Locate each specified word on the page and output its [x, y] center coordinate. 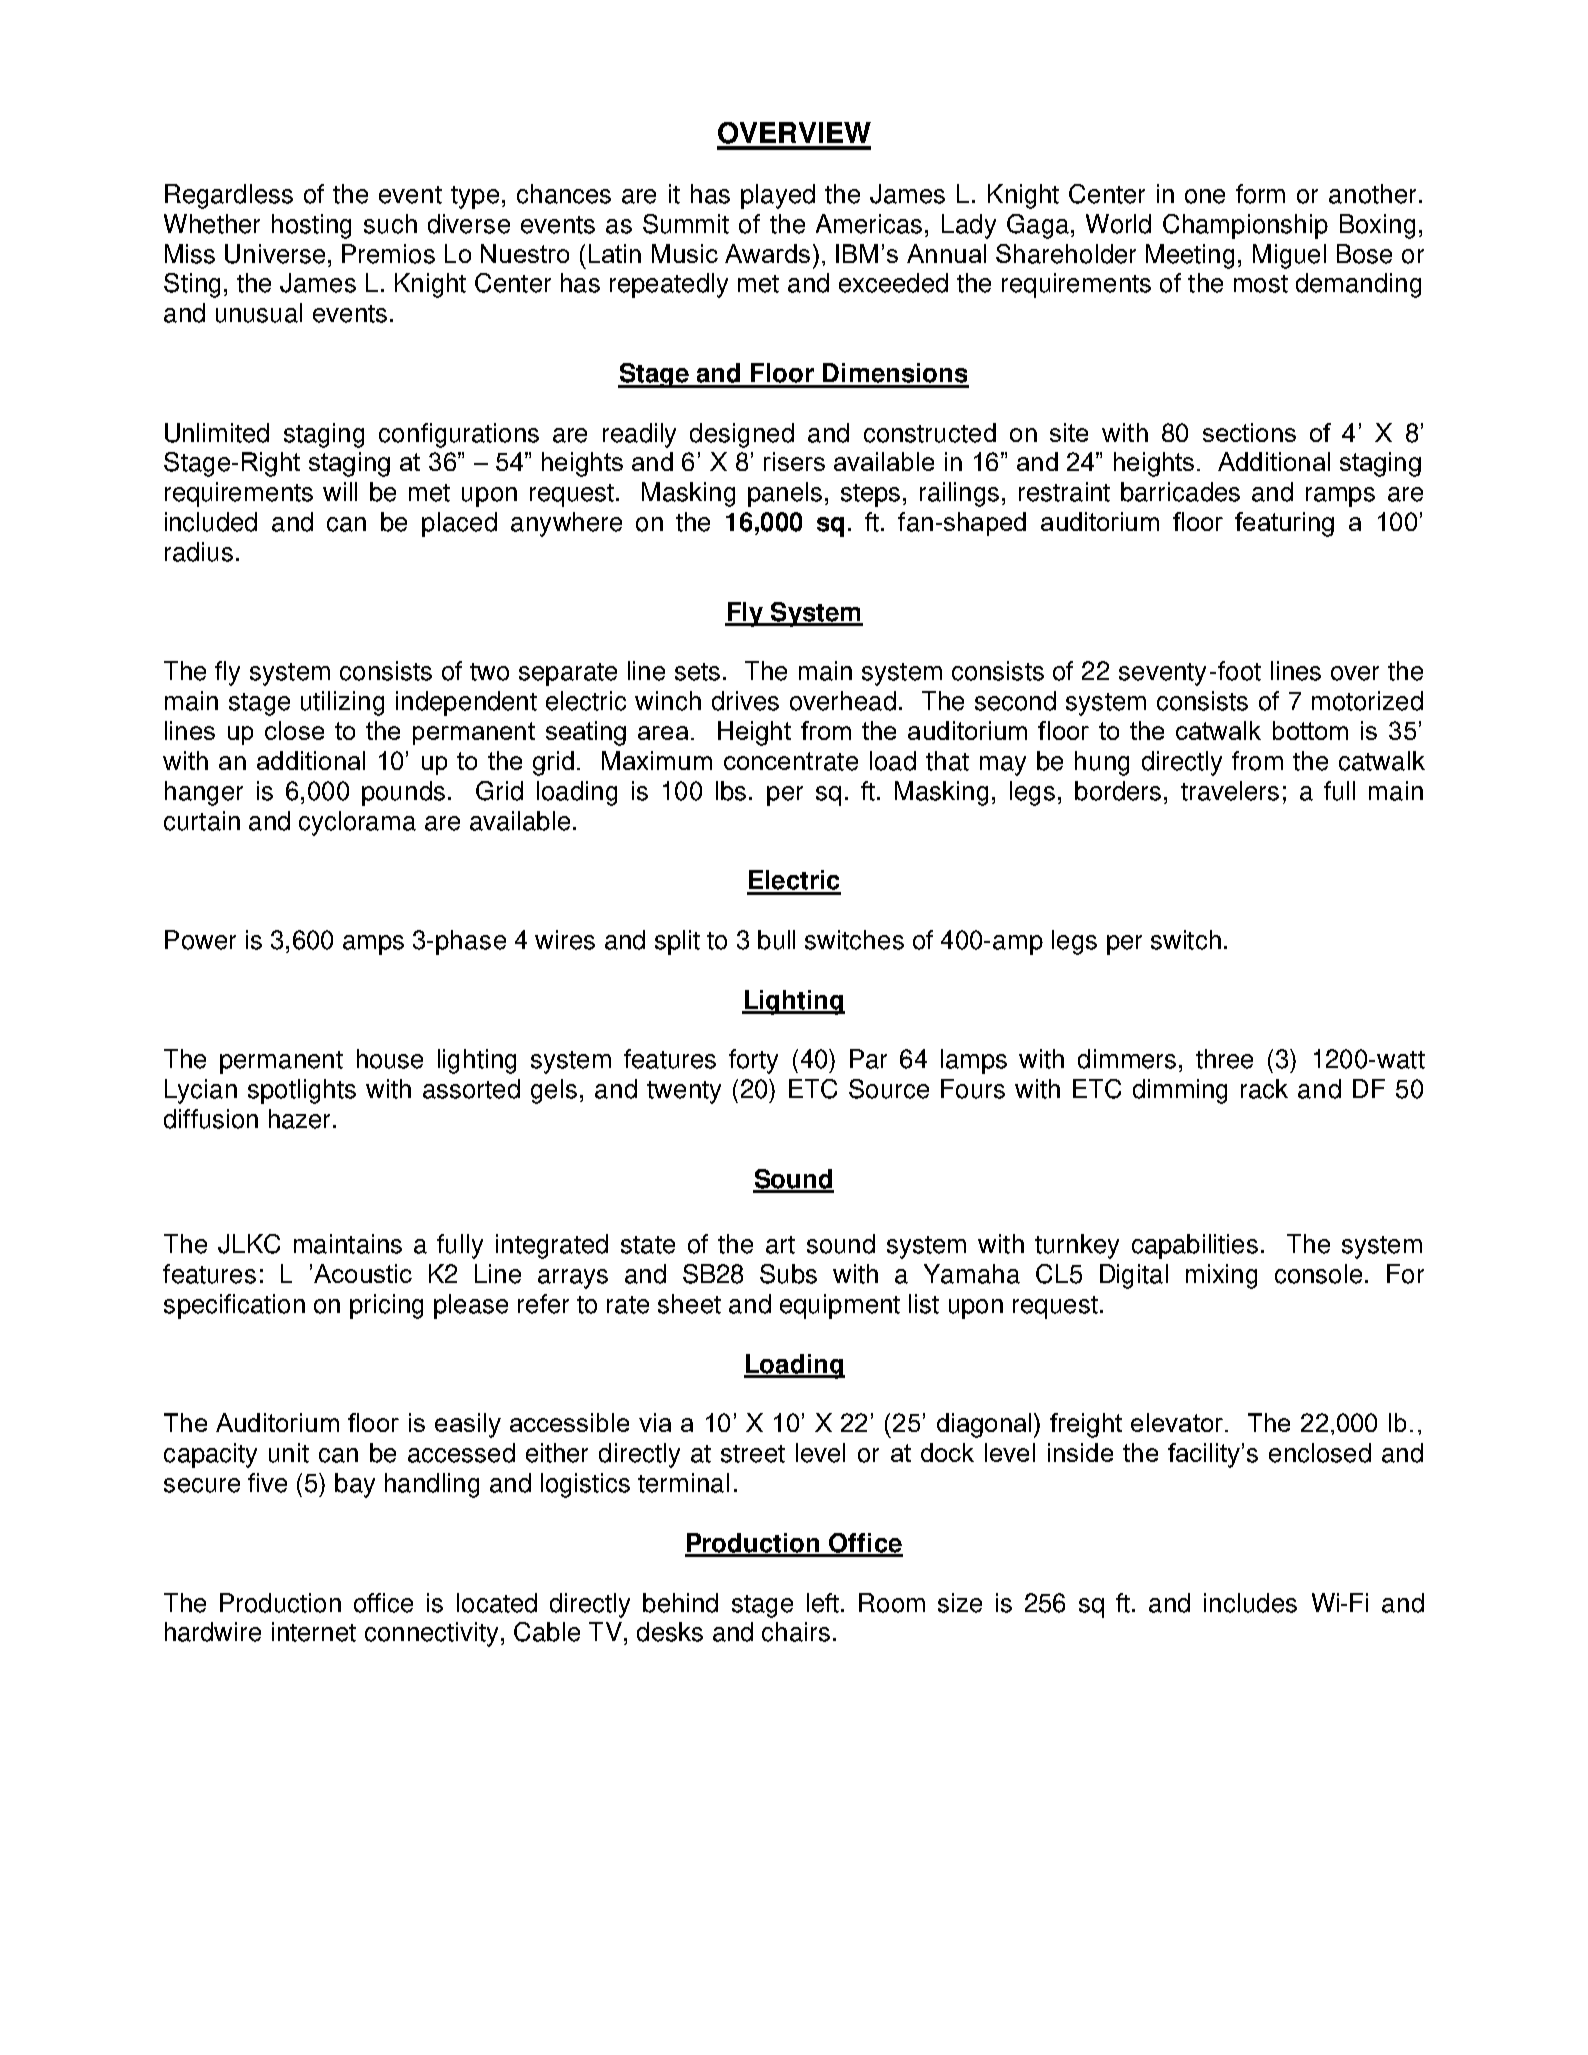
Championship [1245, 226]
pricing [386, 1306]
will [340, 491]
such [390, 224]
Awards [767, 253]
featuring [1284, 524]
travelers [1230, 791]
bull [776, 940]
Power [200, 940]
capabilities [1195, 1246]
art [780, 1245]
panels [785, 494]
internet [314, 1632]
